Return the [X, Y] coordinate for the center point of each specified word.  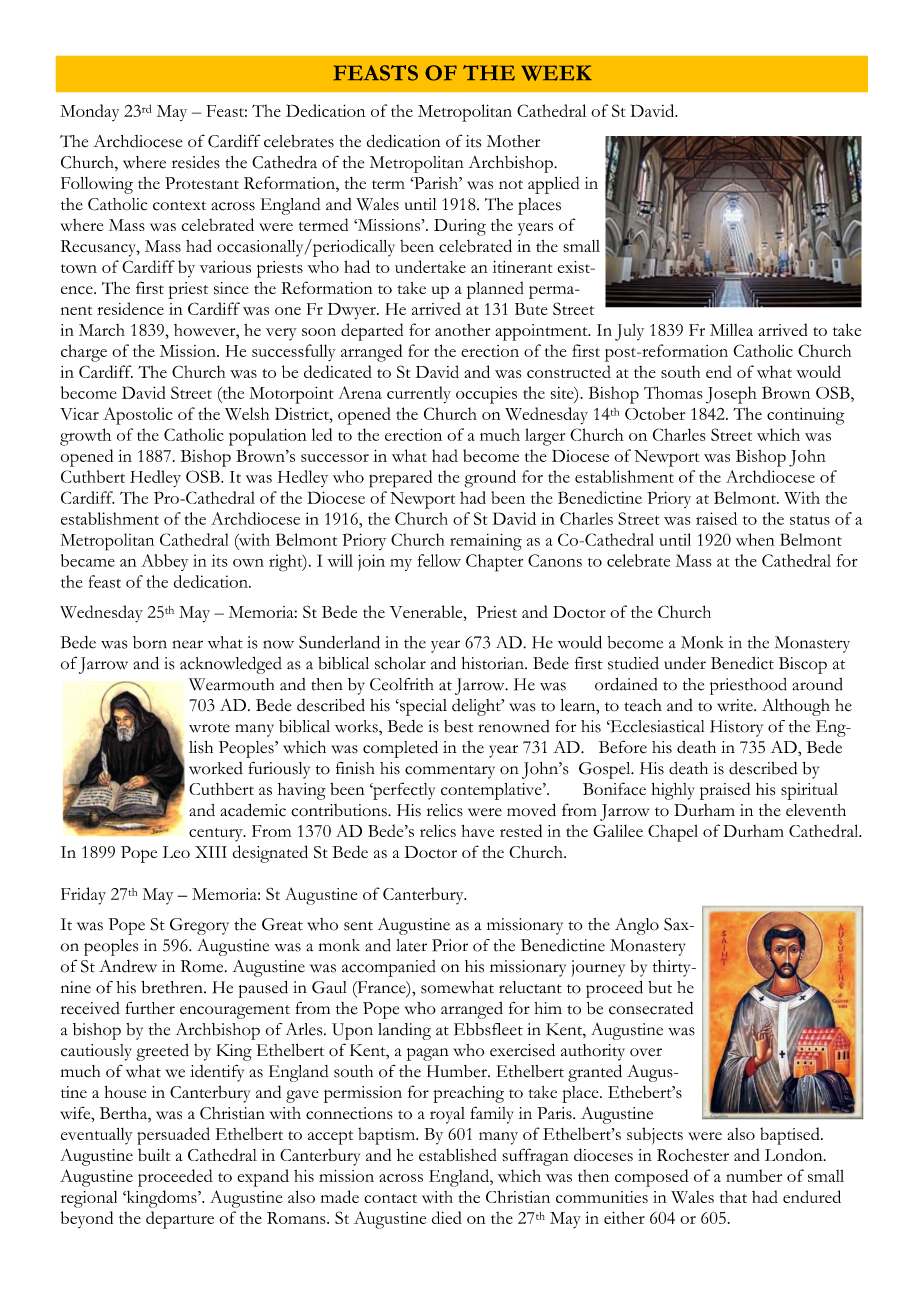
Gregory [199, 926]
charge [84, 353]
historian [494, 663]
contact [390, 1198]
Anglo [637, 926]
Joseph [731, 395]
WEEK [556, 73]
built [154, 1155]
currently [419, 395]
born [150, 642]
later [411, 945]
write [736, 705]
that [733, 1197]
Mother [514, 141]
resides [196, 162]
